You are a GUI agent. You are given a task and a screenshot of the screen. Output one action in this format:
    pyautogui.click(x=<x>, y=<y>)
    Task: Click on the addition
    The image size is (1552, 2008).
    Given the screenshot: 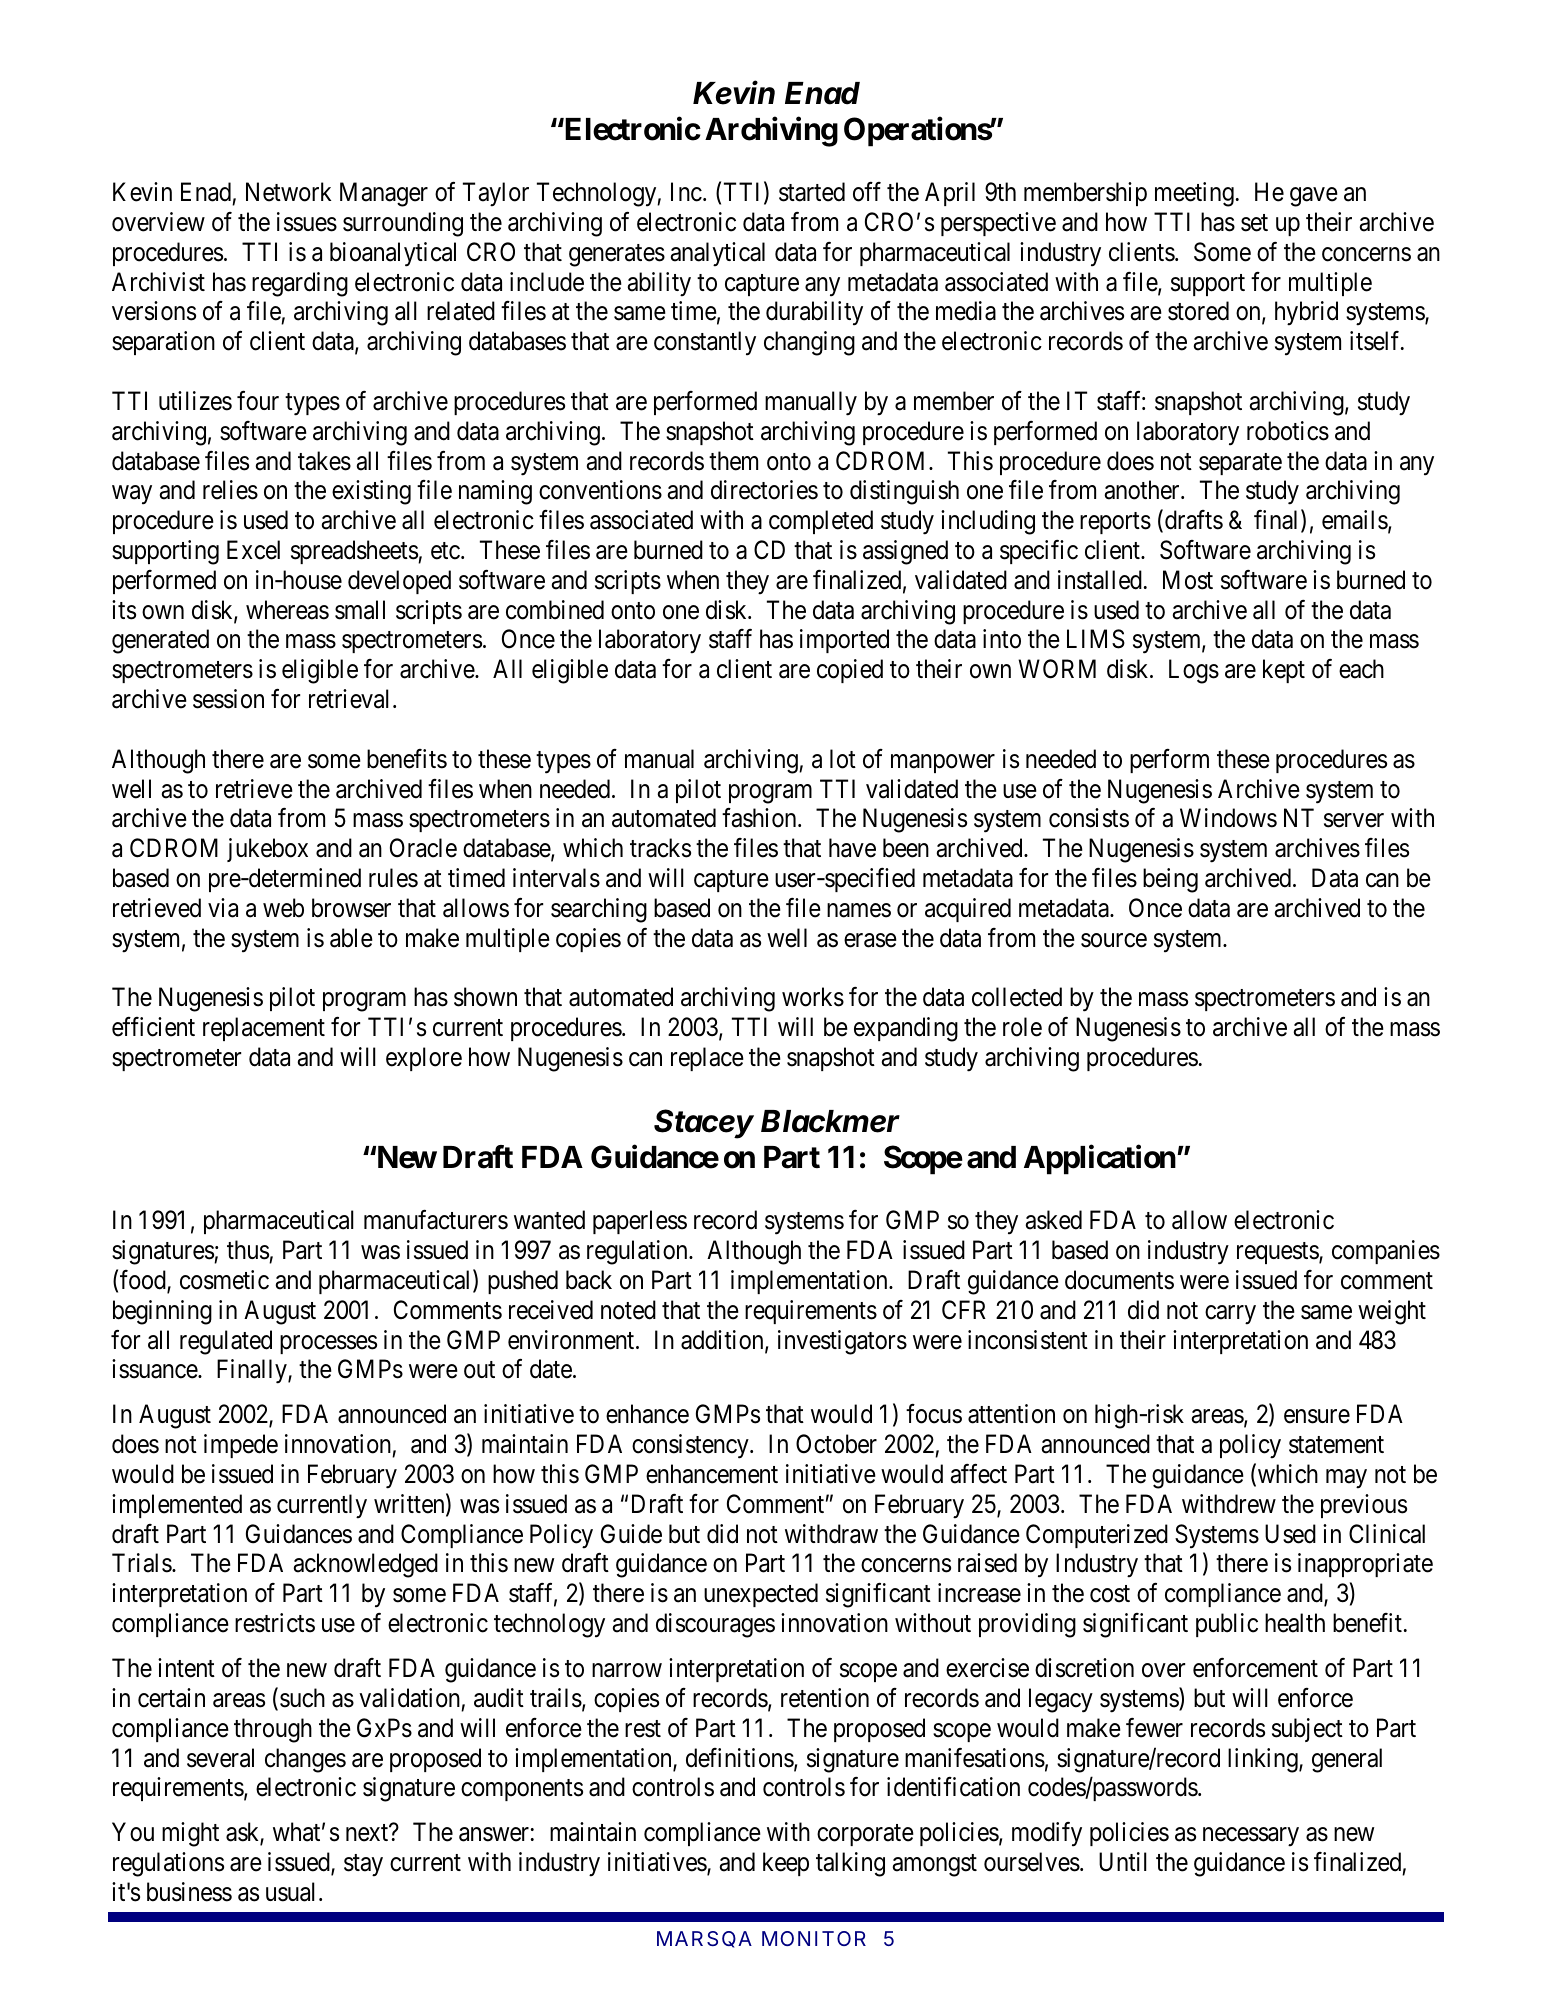 What is the action you would take?
    pyautogui.click(x=723, y=1341)
